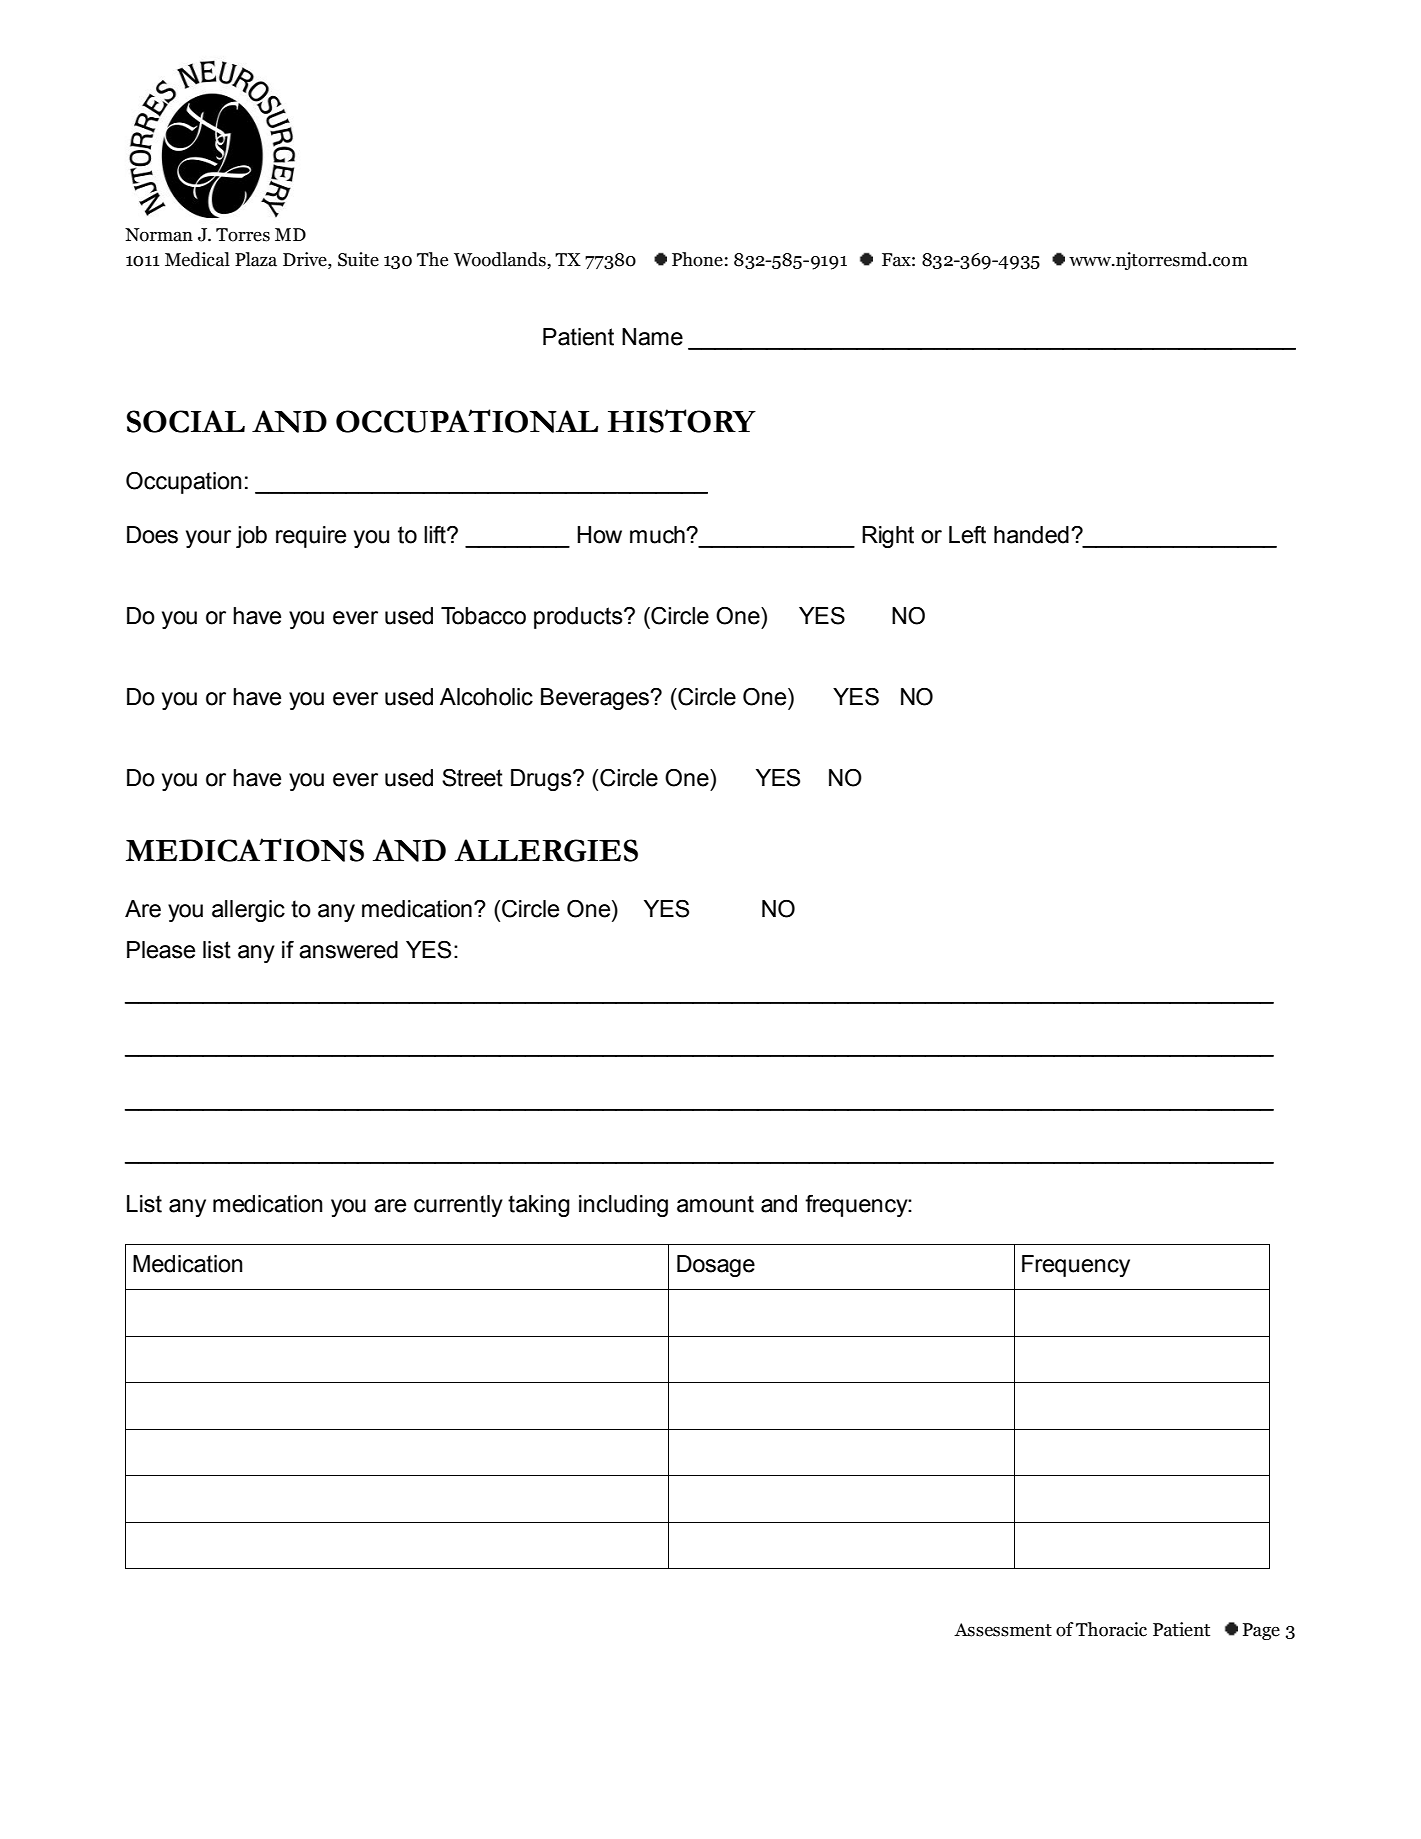 Image resolution: width=1421 pixels, height=1839 pixels. Describe the element at coordinates (967, 535) in the screenshot. I see `Left` at that location.
